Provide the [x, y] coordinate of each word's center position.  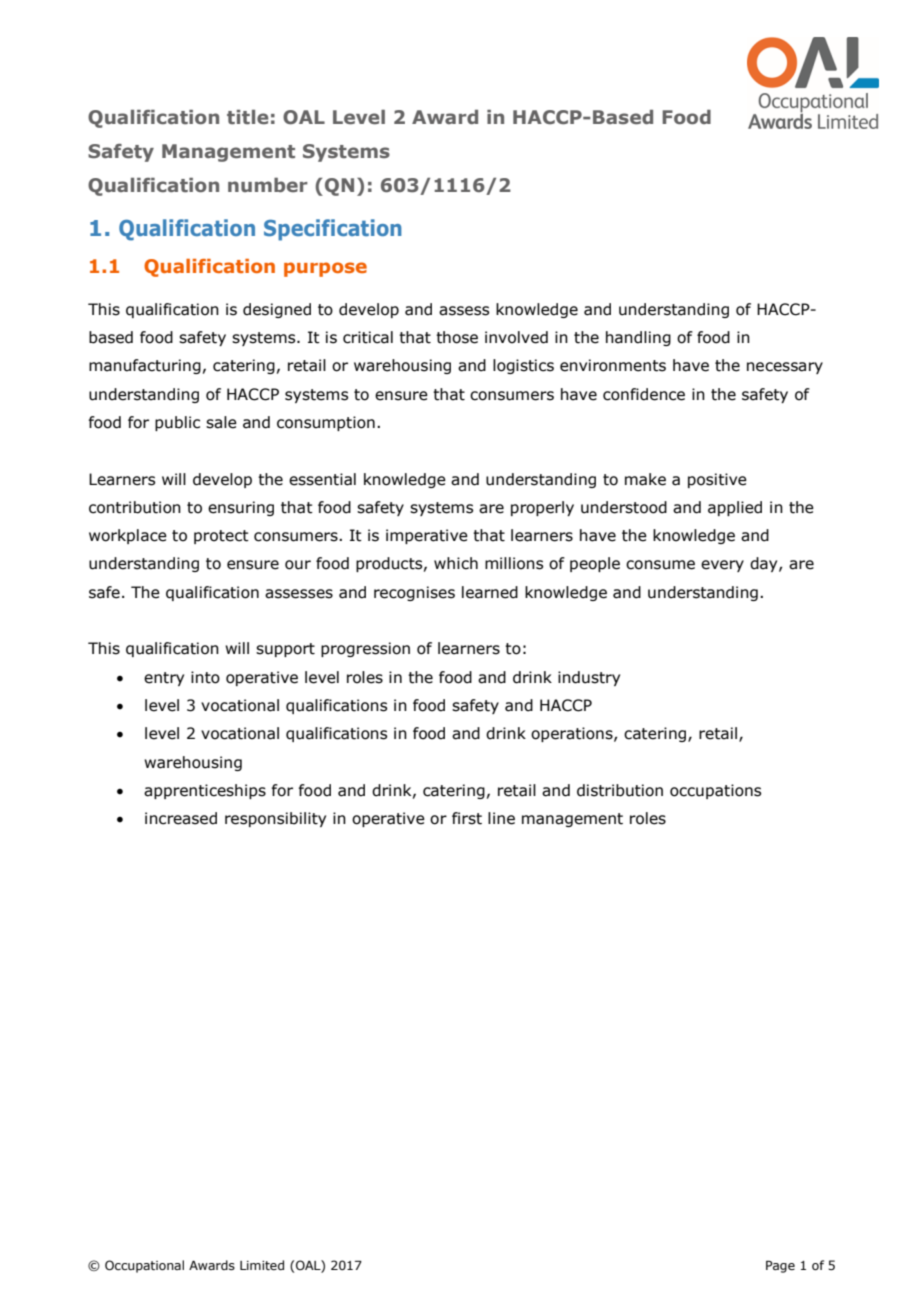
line [501, 818]
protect [221, 537]
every [722, 566]
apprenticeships [205, 791]
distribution [620, 790]
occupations [715, 791]
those [457, 337]
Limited [262, 1265]
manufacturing [145, 366]
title [248, 117]
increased [181, 818]
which [456, 563]
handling [638, 338]
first [467, 818]
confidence [644, 394]
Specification [333, 230]
